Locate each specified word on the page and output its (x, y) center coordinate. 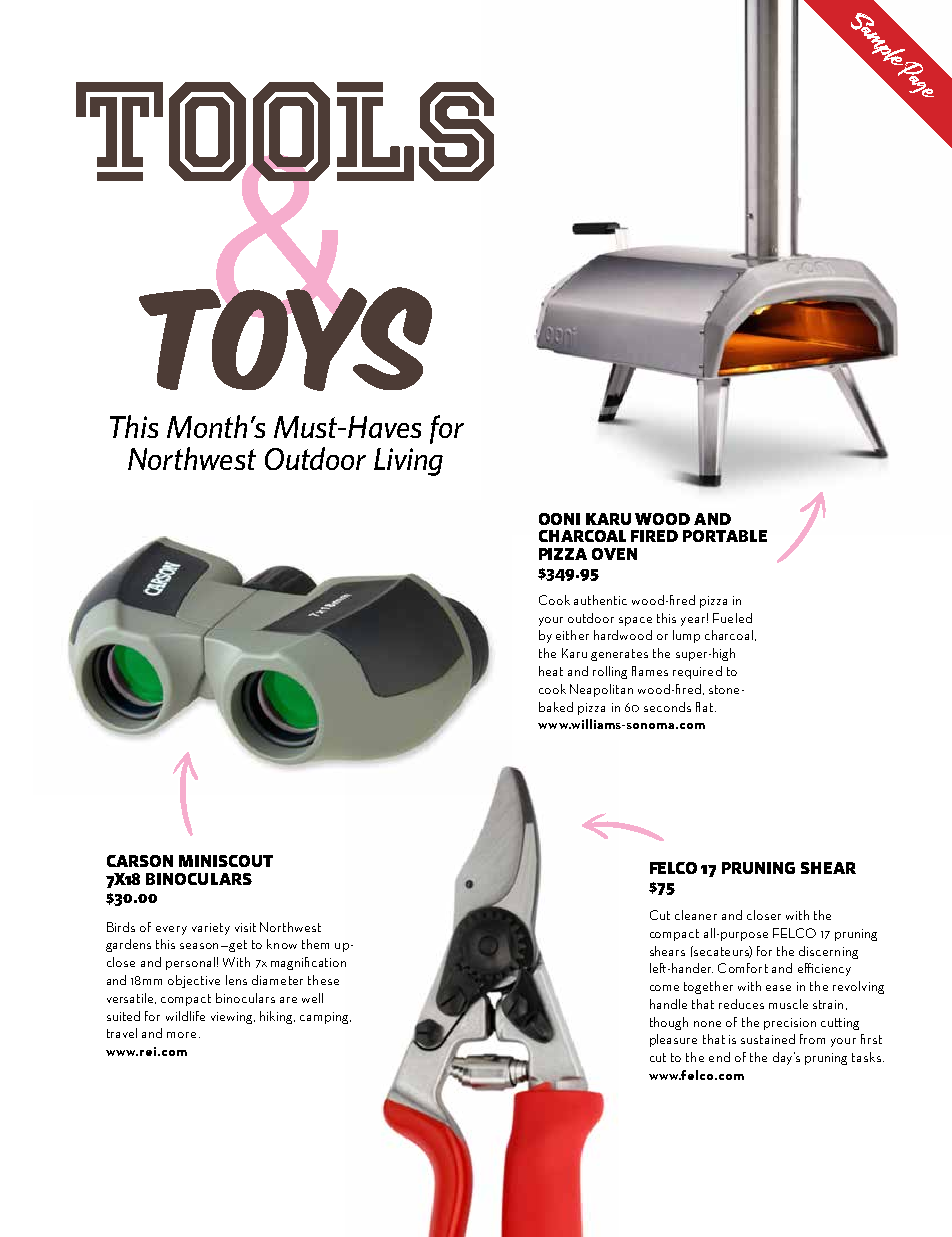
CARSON (140, 861)
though (669, 1023)
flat (706, 707)
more (181, 1035)
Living (408, 462)
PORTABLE (725, 536)
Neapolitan (601, 690)
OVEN (614, 554)
